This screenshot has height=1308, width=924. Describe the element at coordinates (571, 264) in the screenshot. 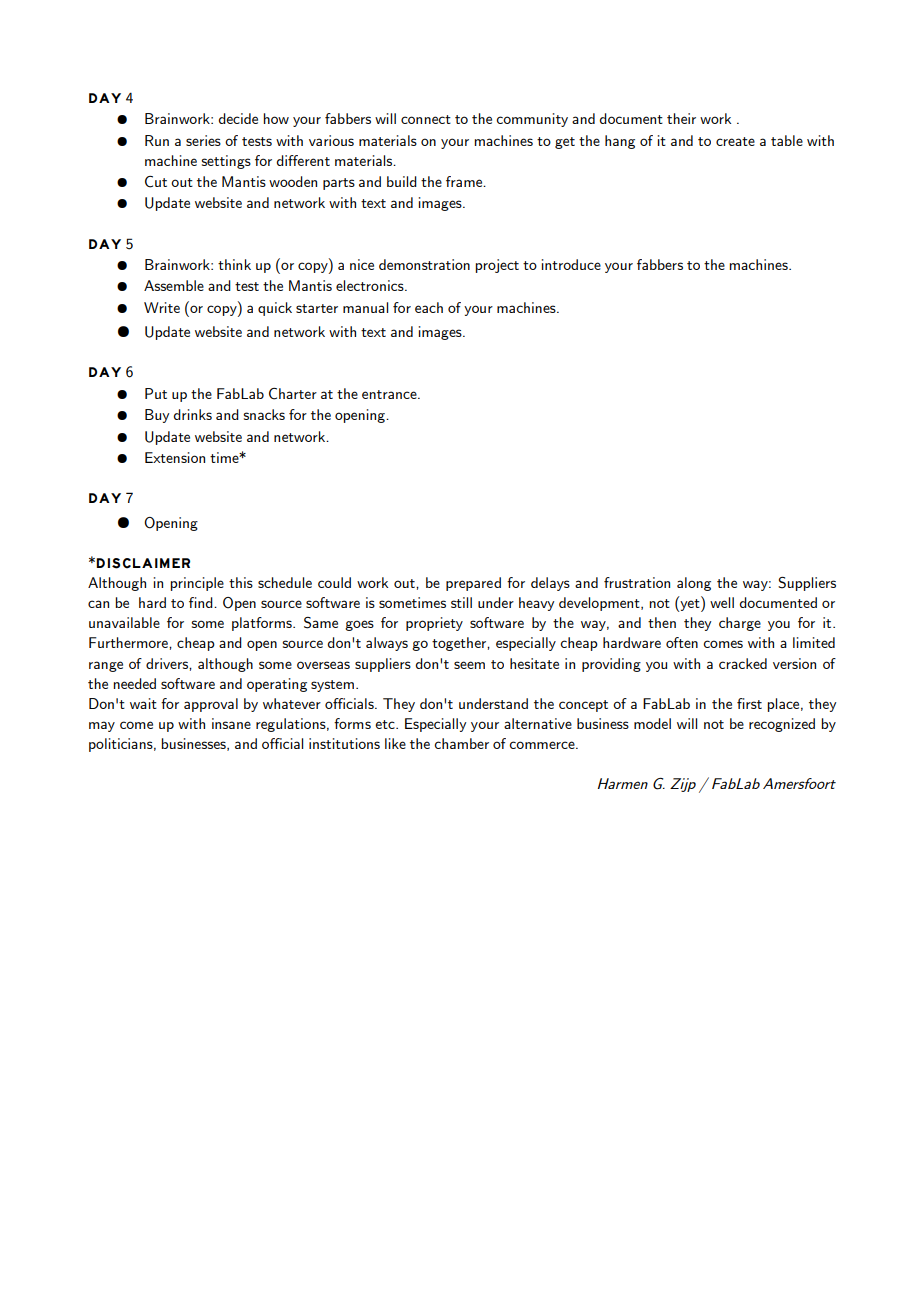

I see `introduce` at that location.
